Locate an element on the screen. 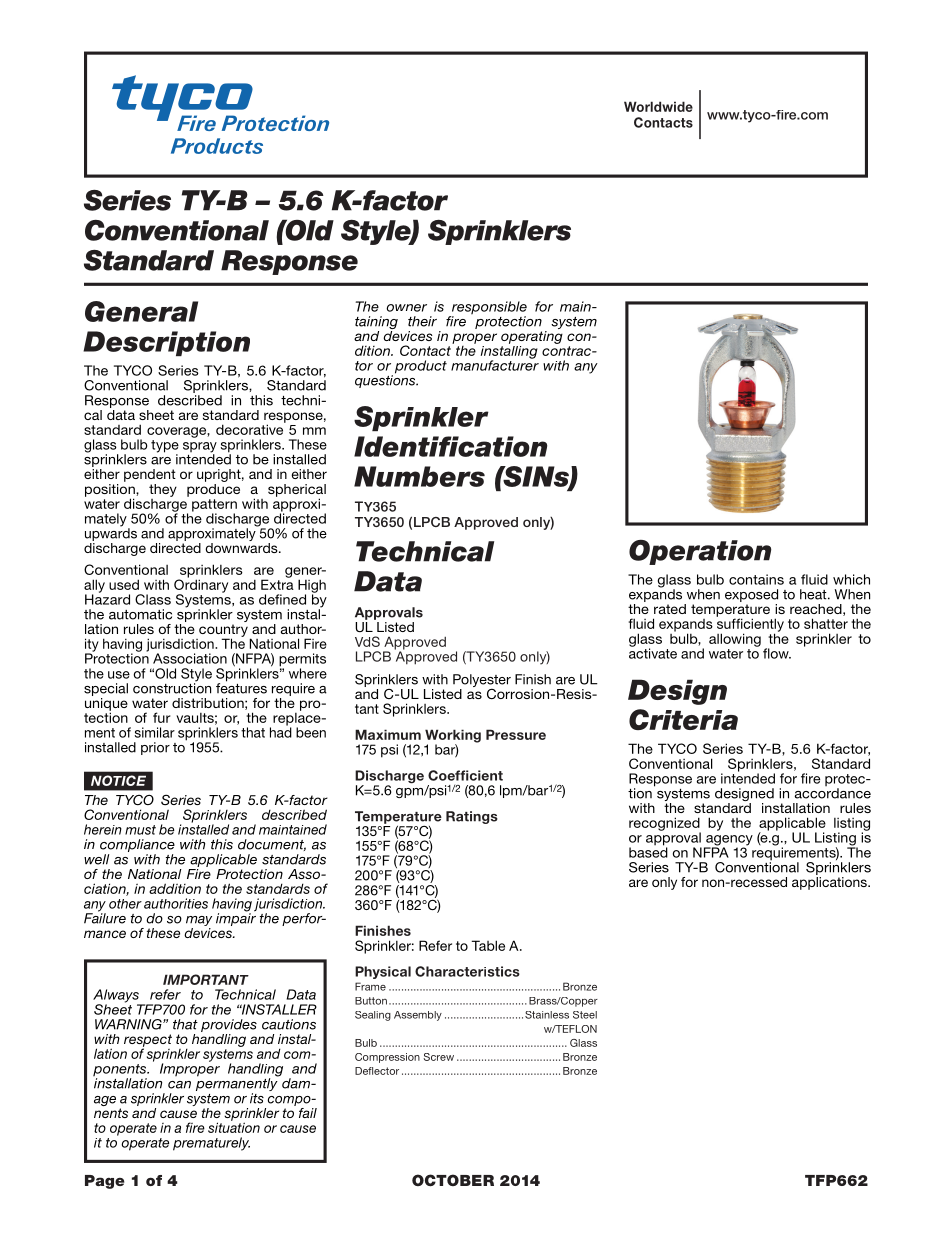 The height and width of the screenshot is (1233, 952). Steel is located at coordinates (585, 1015).
